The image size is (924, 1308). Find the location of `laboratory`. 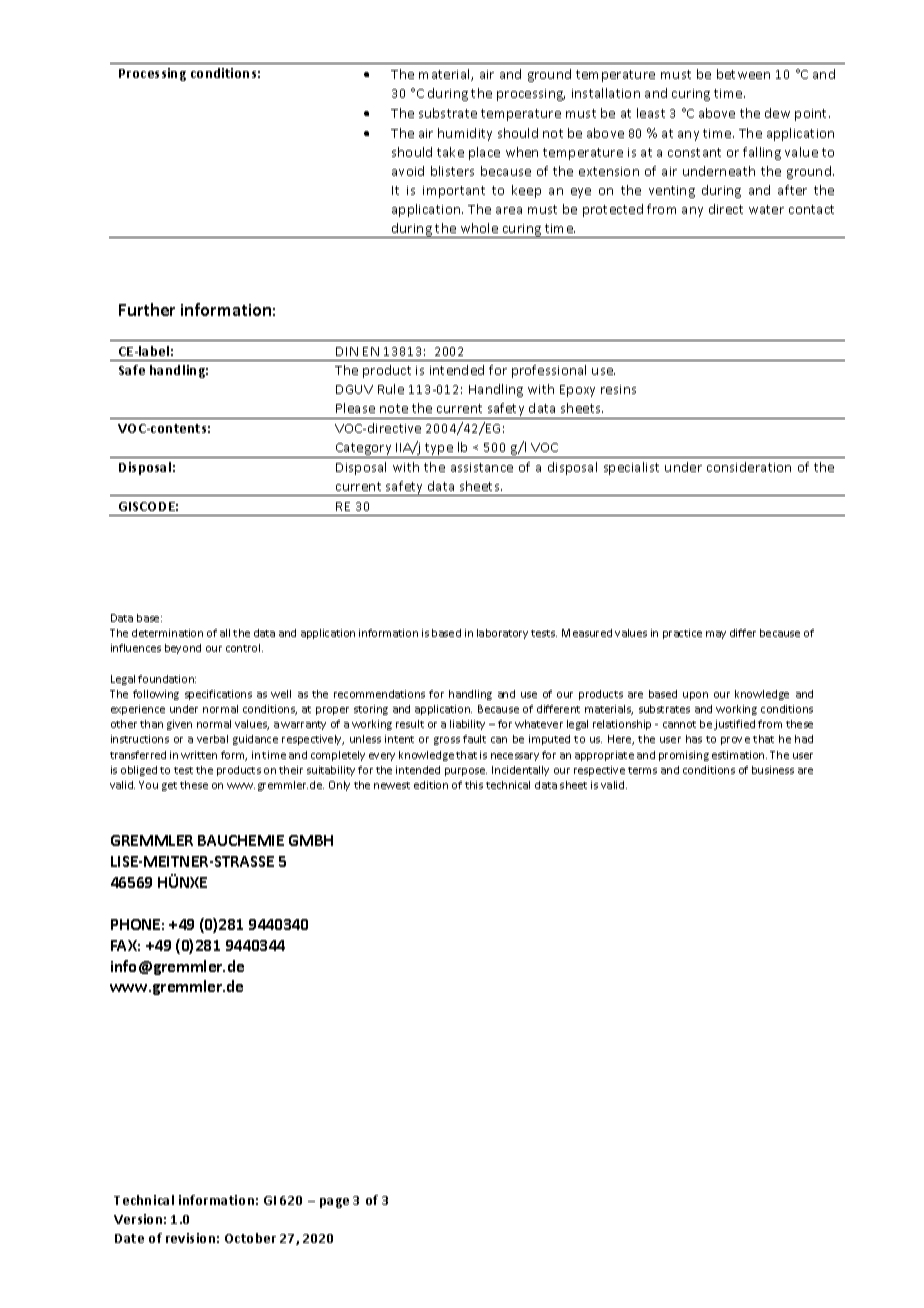

laboratory is located at coordinates (502, 634).
